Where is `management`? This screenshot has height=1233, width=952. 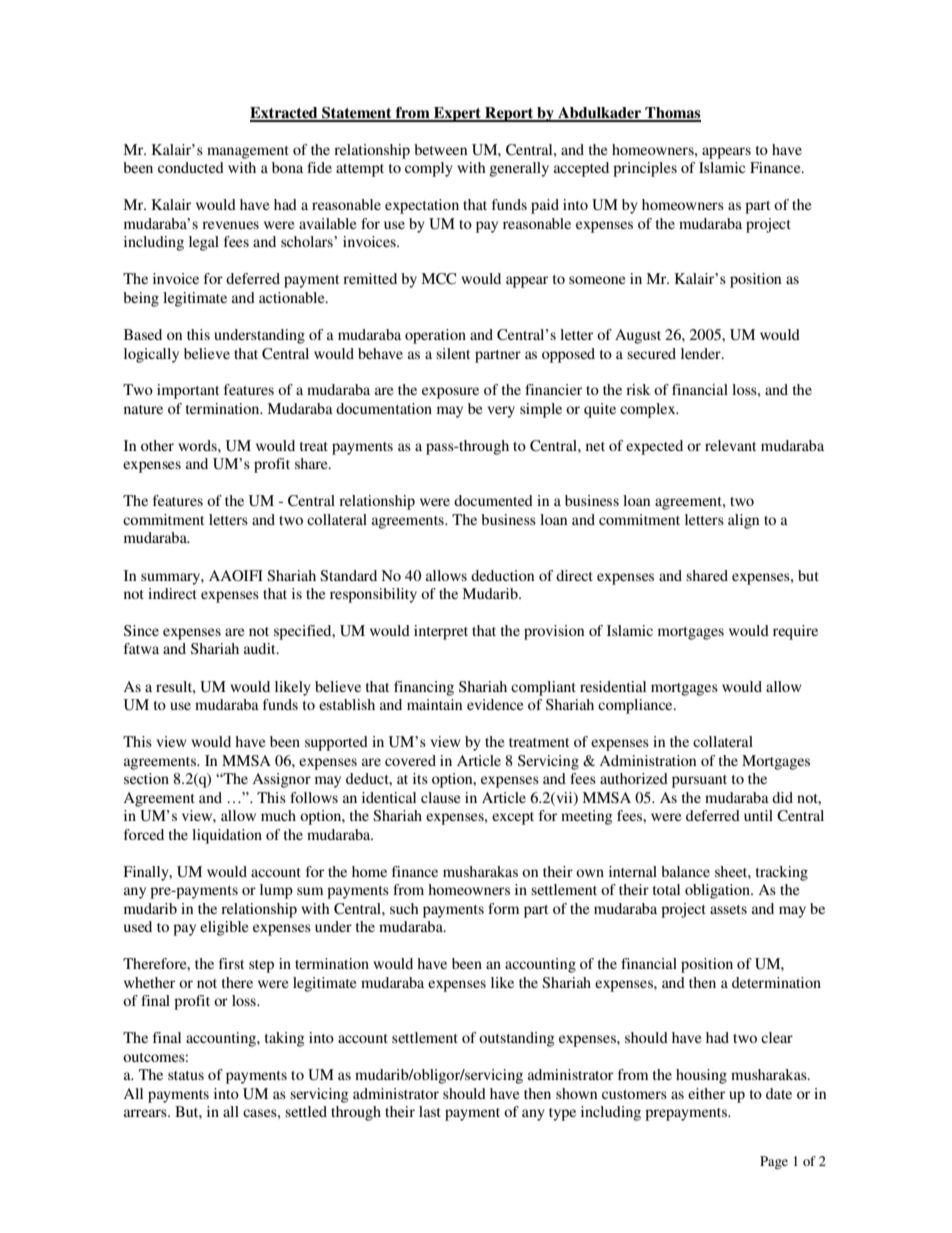
management is located at coordinates (248, 152).
